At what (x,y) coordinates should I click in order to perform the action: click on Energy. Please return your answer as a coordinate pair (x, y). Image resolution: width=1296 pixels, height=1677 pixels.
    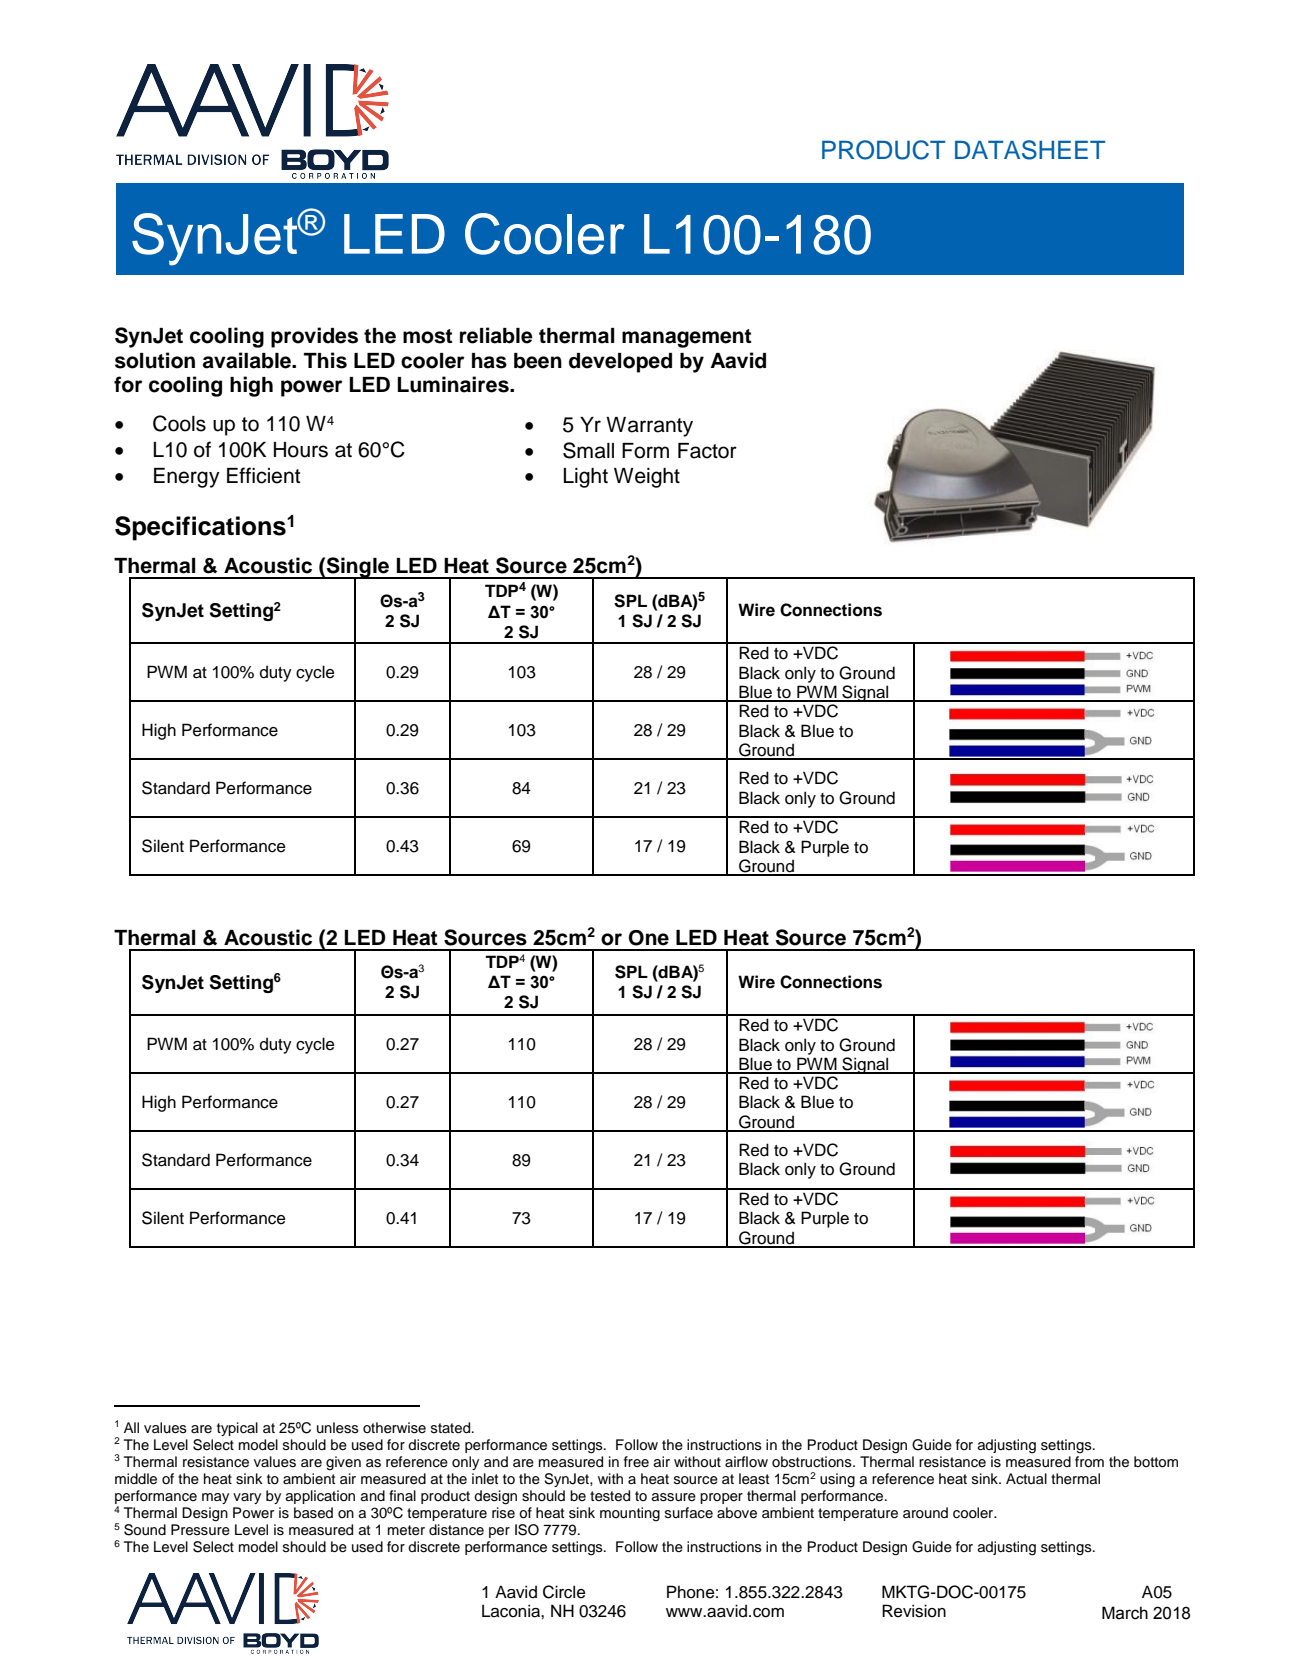
    Looking at the image, I should click on (187, 478).
